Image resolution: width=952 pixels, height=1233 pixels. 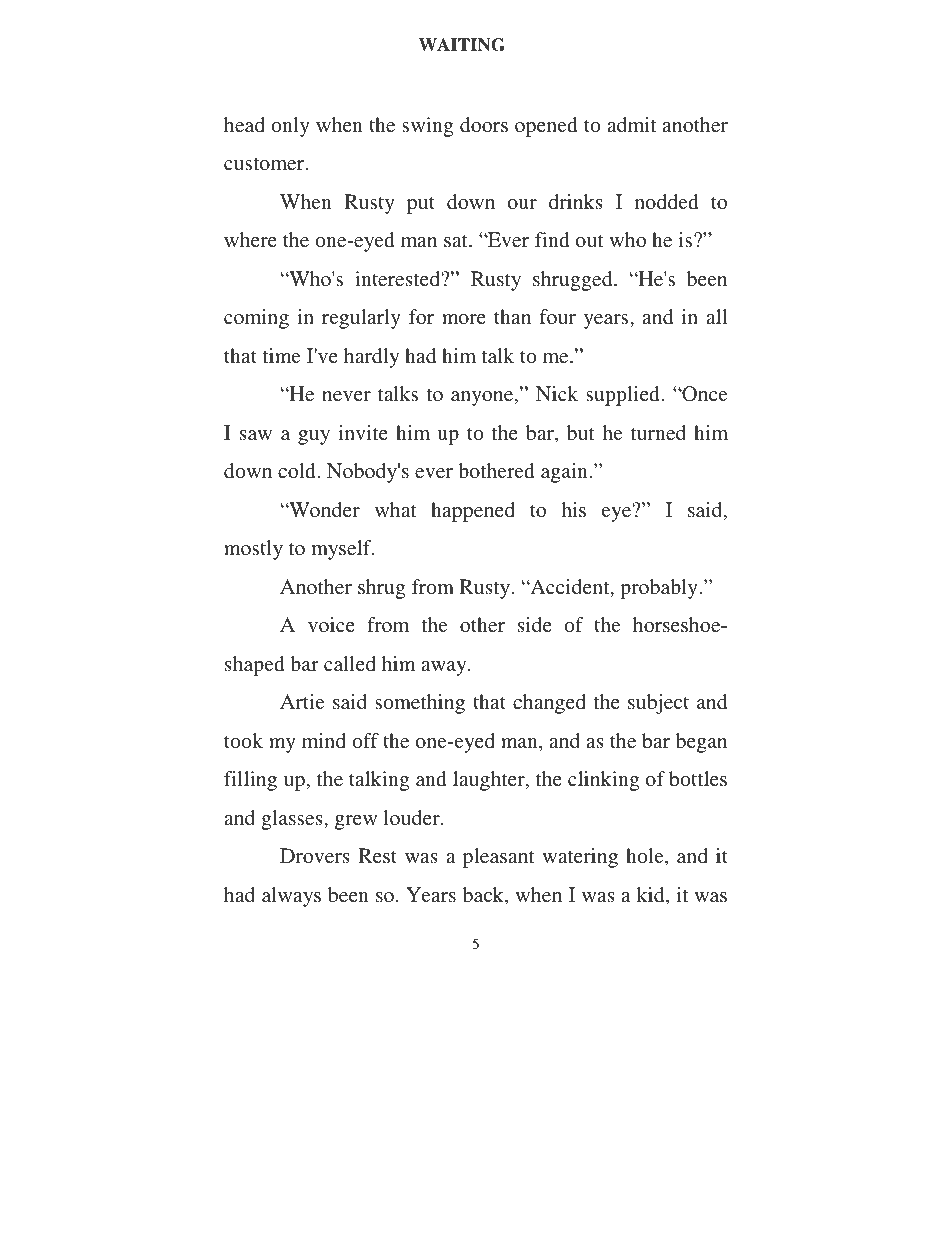 I want to click on admit, so click(x=631, y=124).
